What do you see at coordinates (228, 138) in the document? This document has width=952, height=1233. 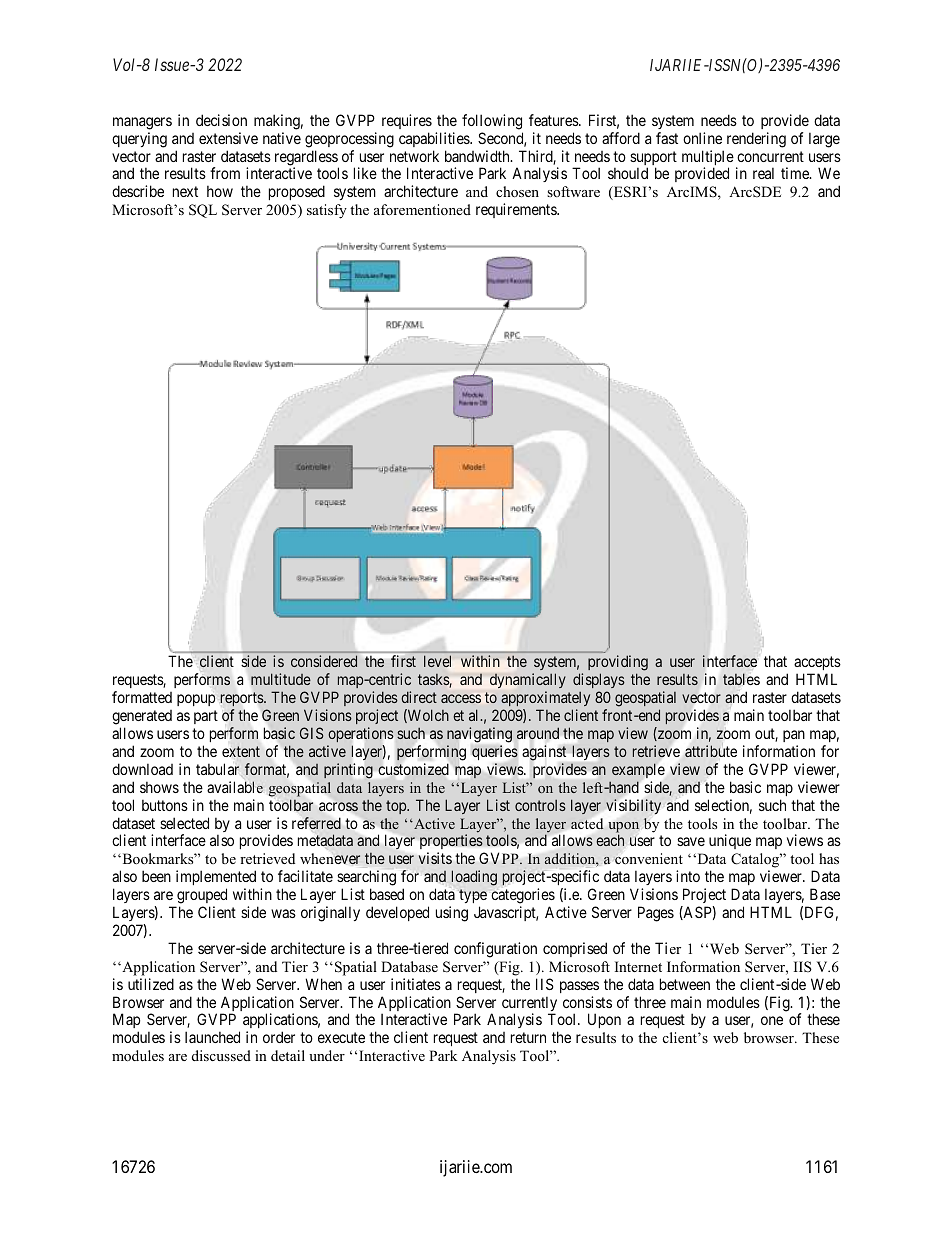 I see `extensive` at bounding box center [228, 138].
